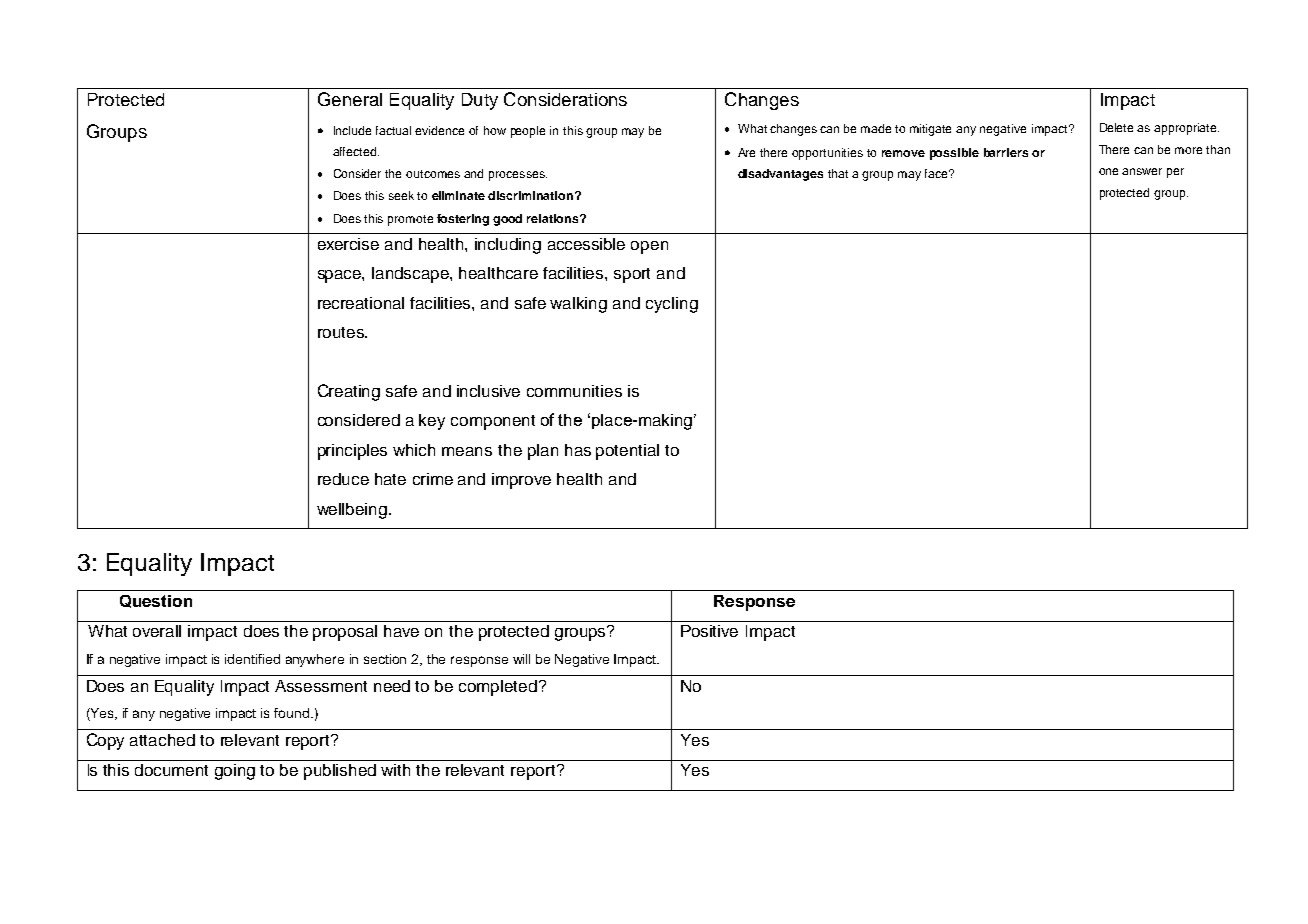  Describe the element at coordinates (709, 631) in the screenshot. I see `Positive` at that location.
